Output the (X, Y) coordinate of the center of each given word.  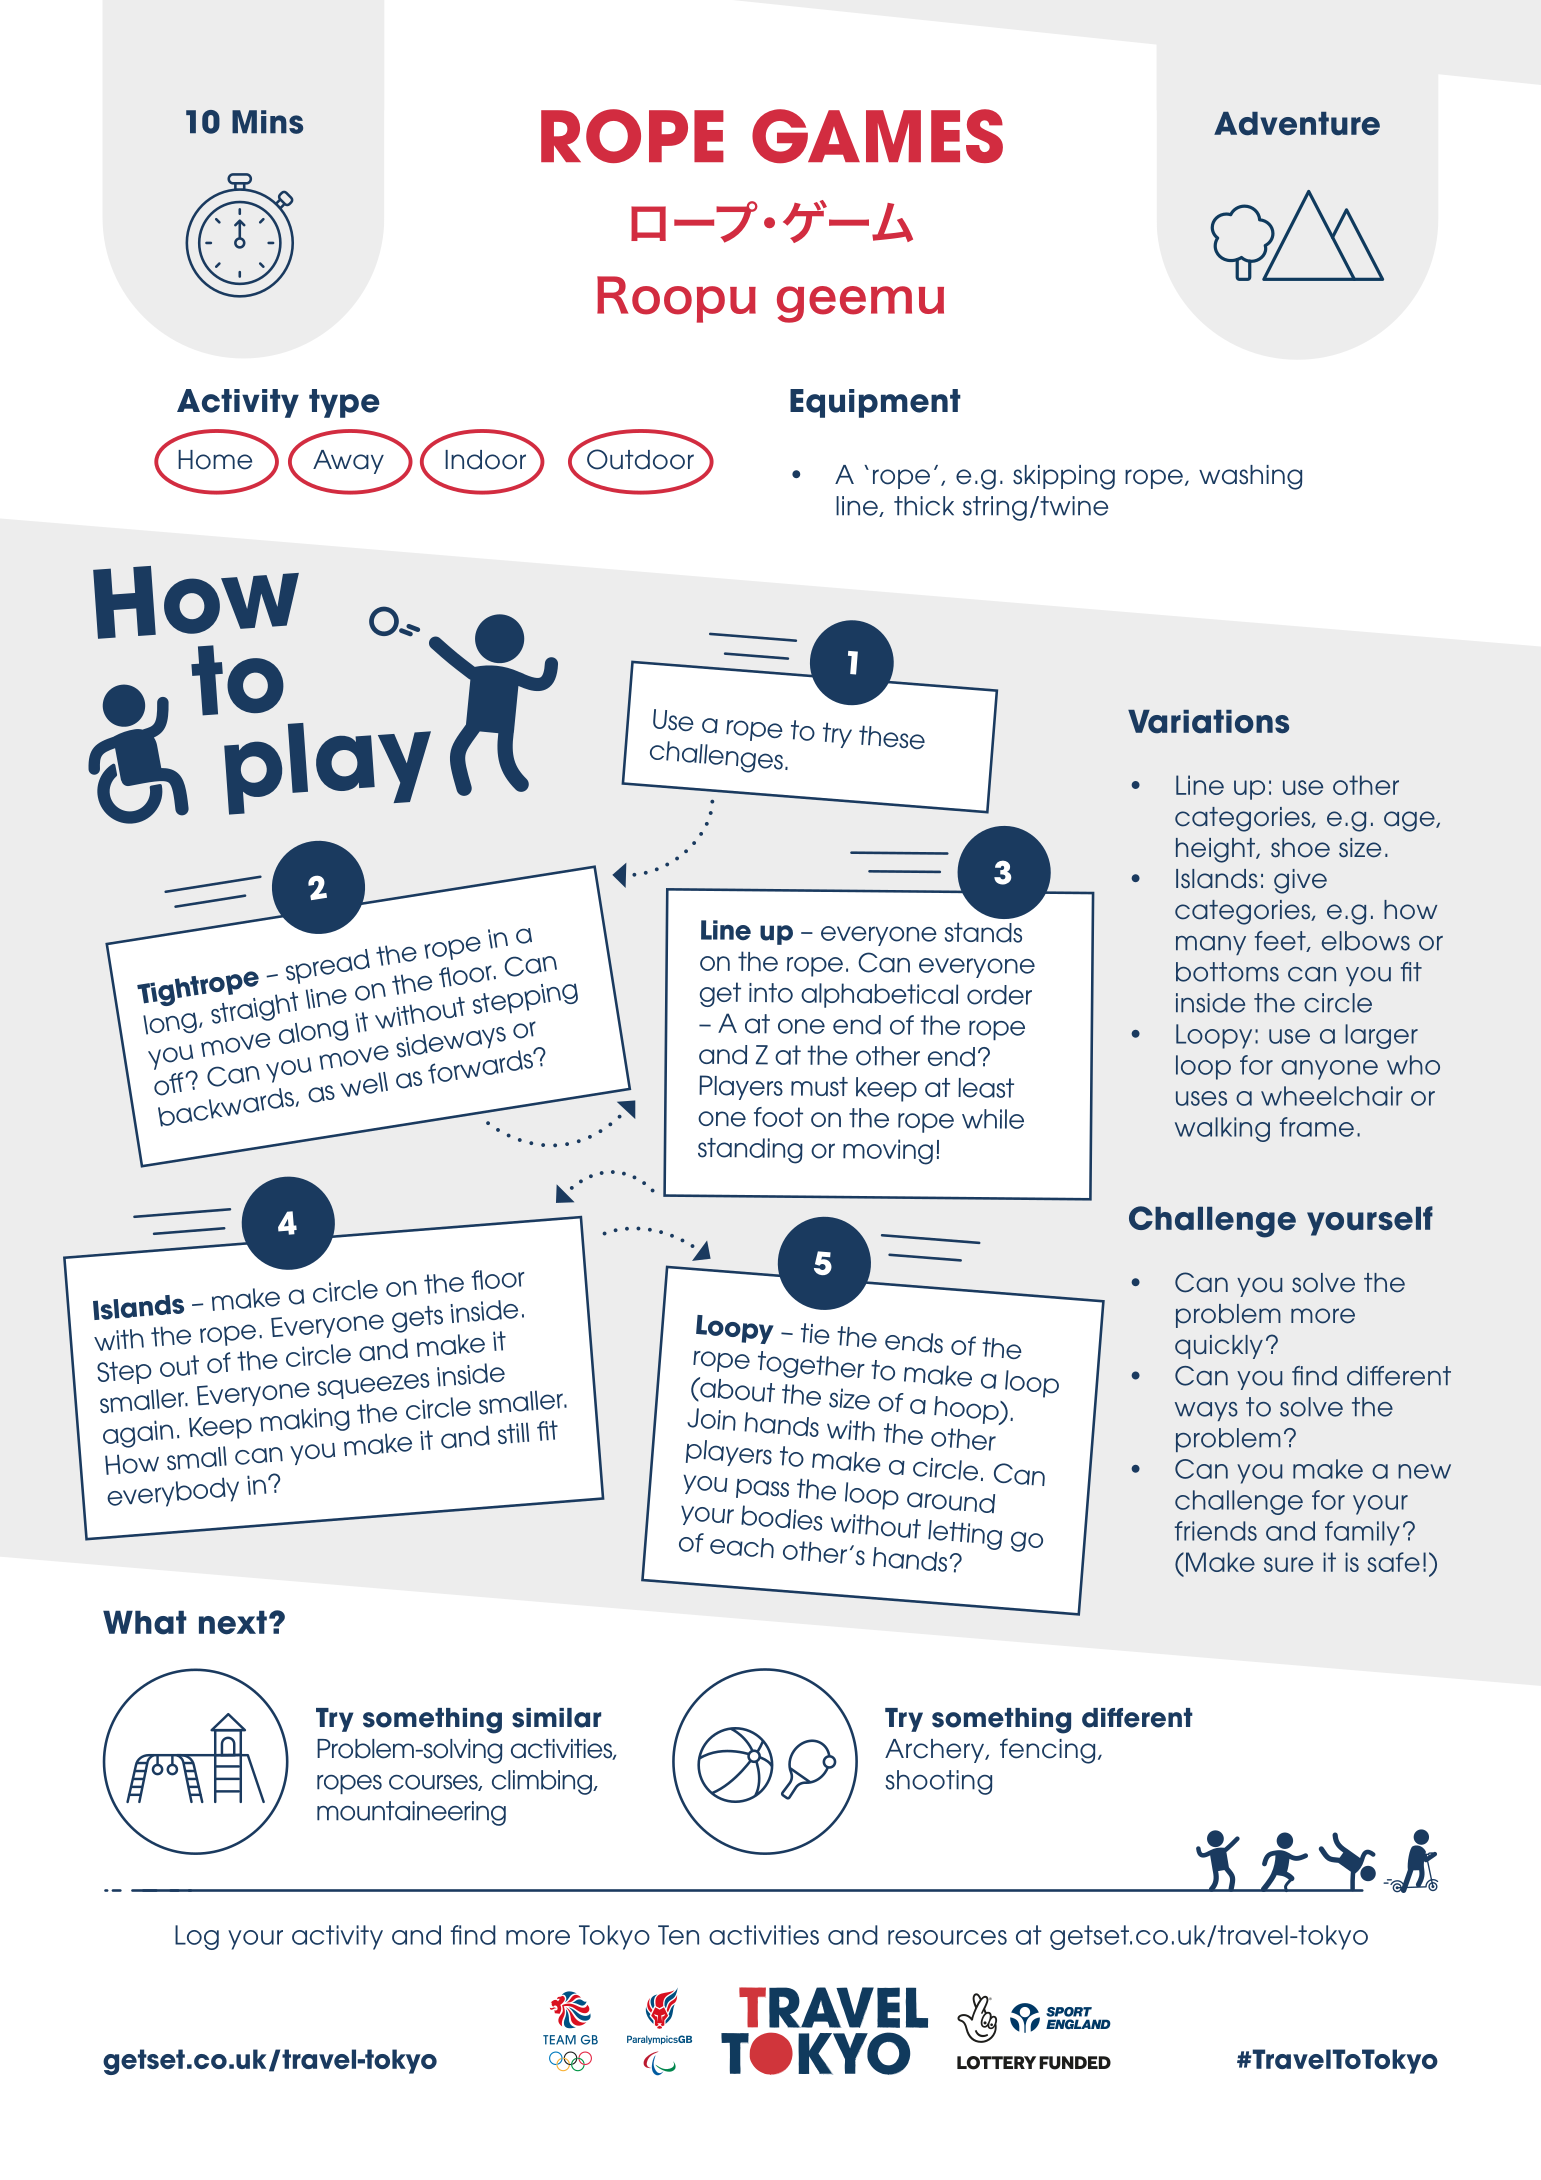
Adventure (1297, 124)
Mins (267, 122)
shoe (1300, 848)
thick (924, 506)
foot (778, 1117)
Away (348, 462)
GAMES (877, 136)
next (233, 1622)
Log (197, 1937)
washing (1250, 477)
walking (1222, 1129)
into (771, 993)
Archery (936, 1751)
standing (750, 1151)
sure (1288, 1564)
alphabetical (879, 995)
